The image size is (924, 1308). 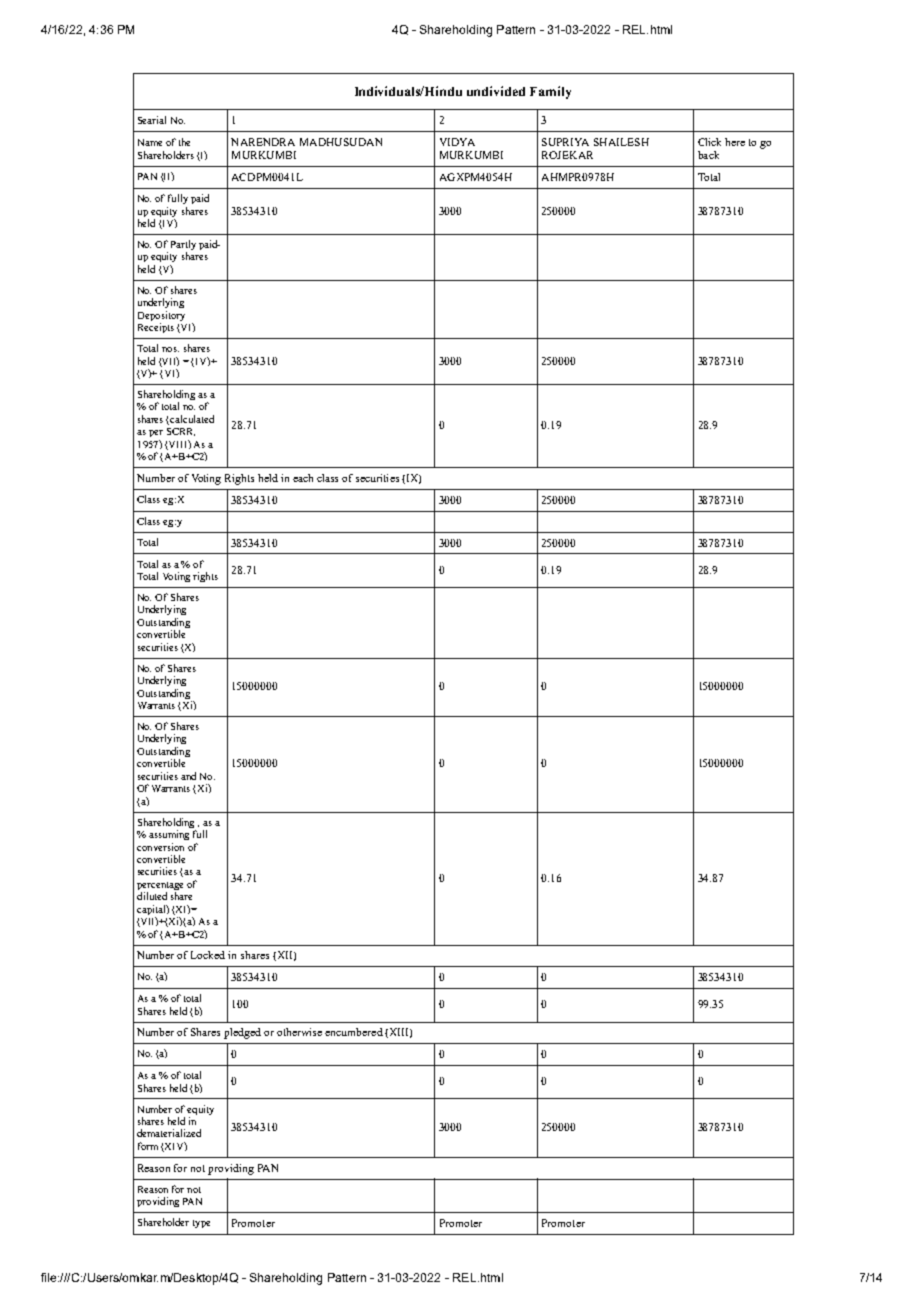 What do you see at coordinates (201, 1224) in the screenshot?
I see `type` at bounding box center [201, 1224].
